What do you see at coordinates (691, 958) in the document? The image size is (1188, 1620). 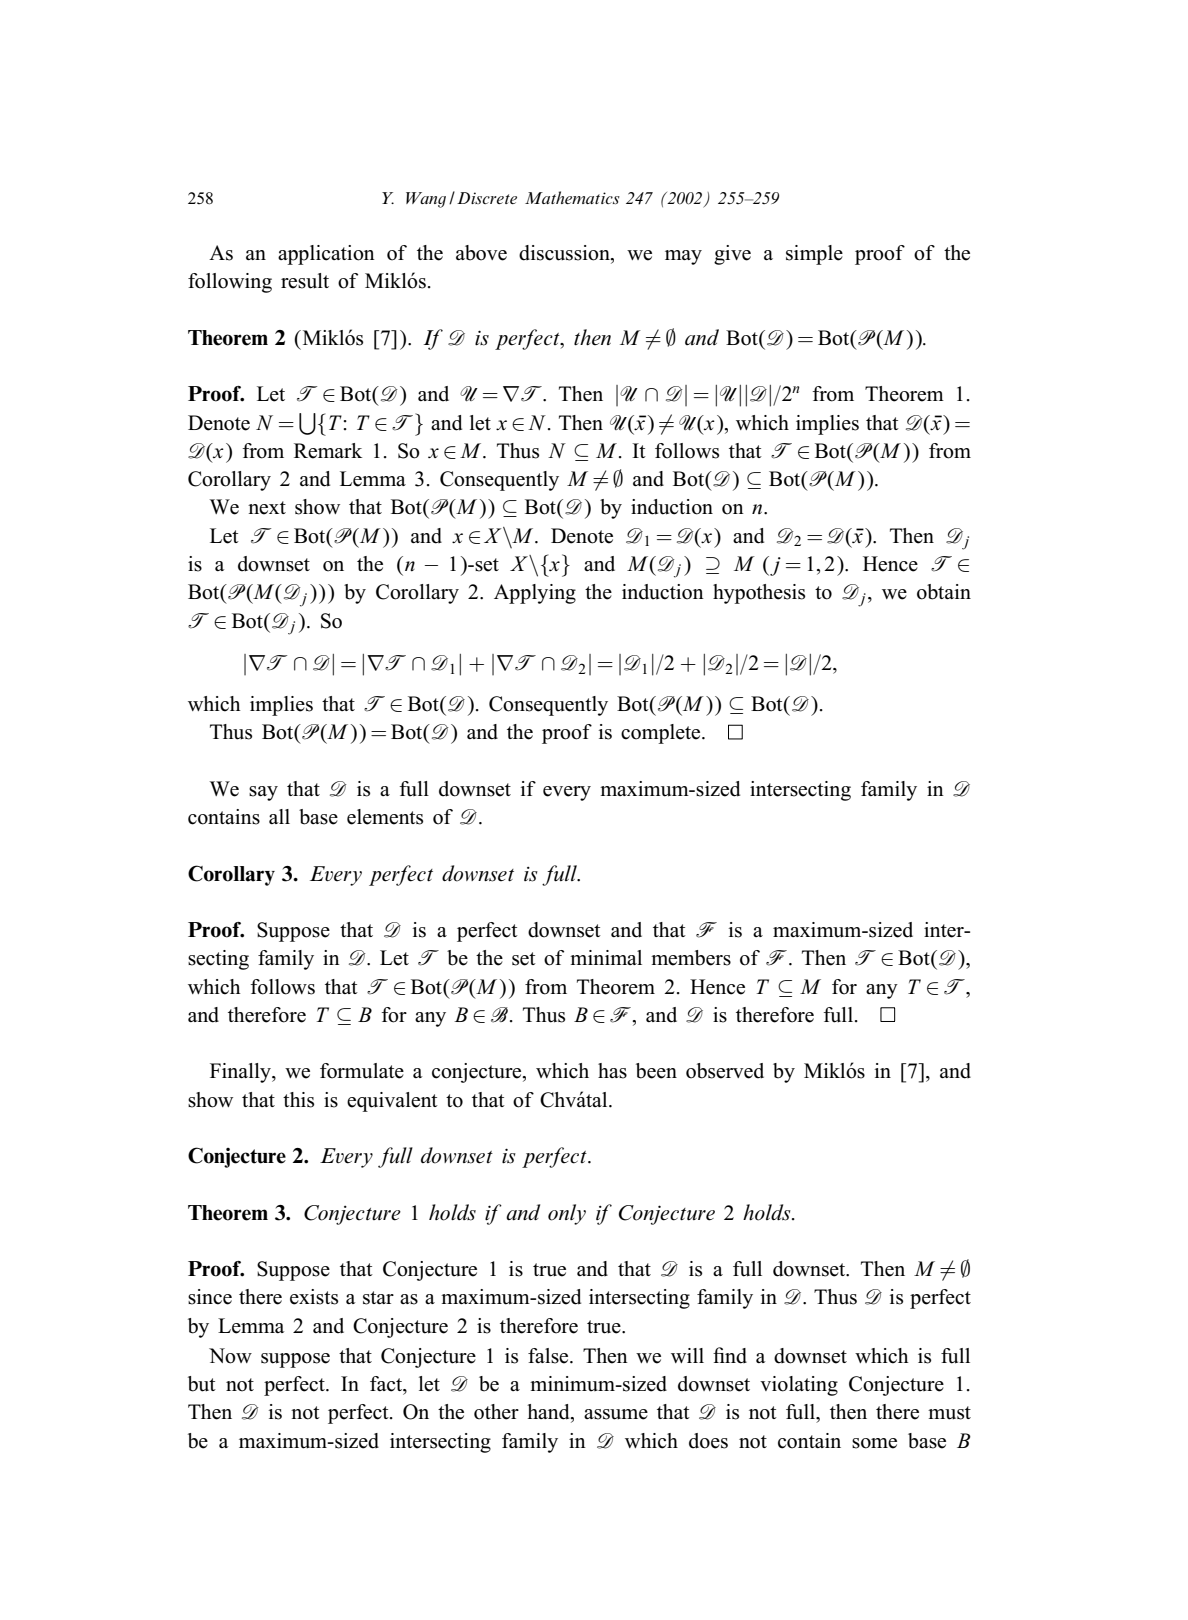 I see `members` at bounding box center [691, 958].
